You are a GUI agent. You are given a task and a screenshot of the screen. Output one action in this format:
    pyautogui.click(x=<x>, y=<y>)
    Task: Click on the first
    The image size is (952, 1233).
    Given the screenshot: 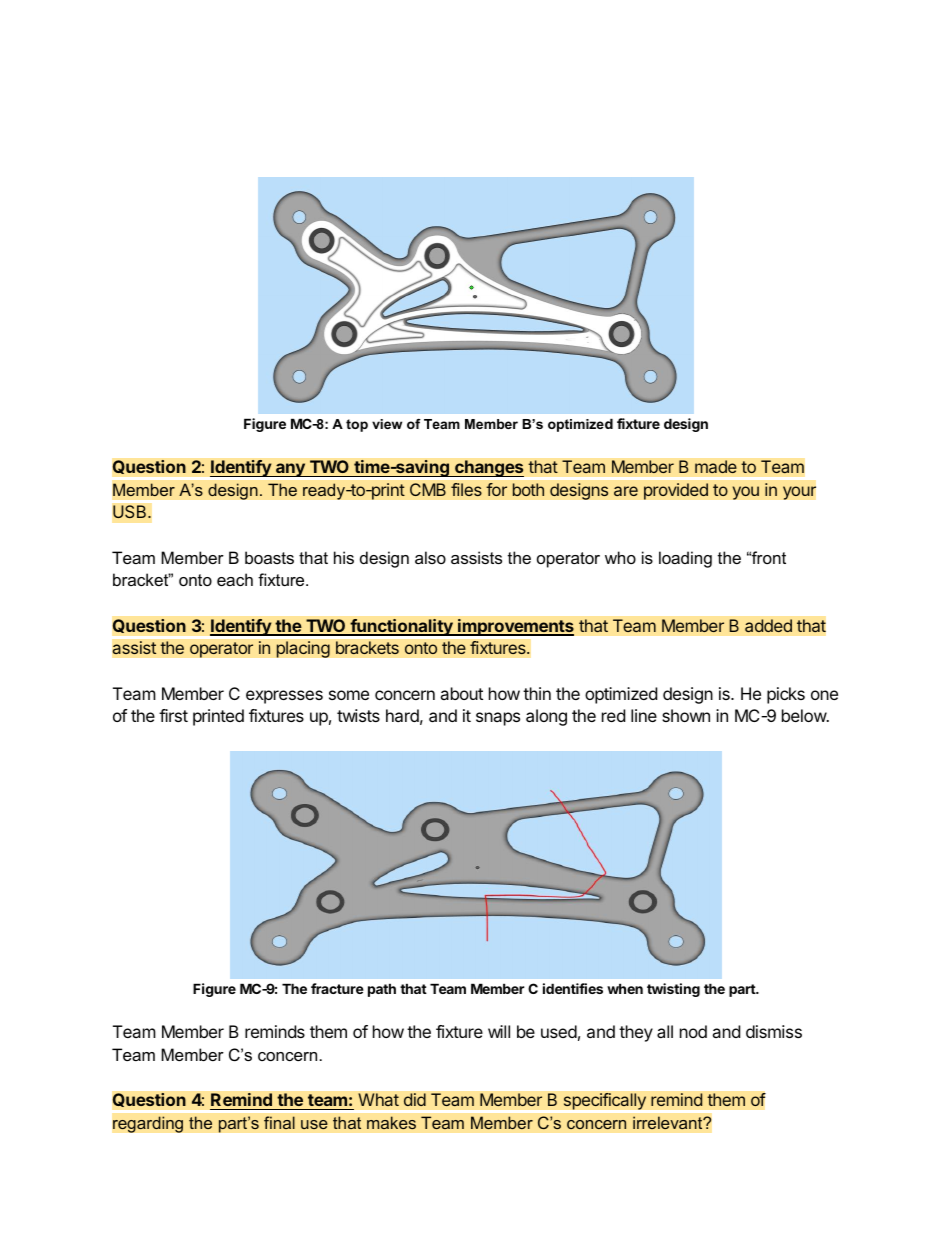 What is the action you would take?
    pyautogui.click(x=173, y=715)
